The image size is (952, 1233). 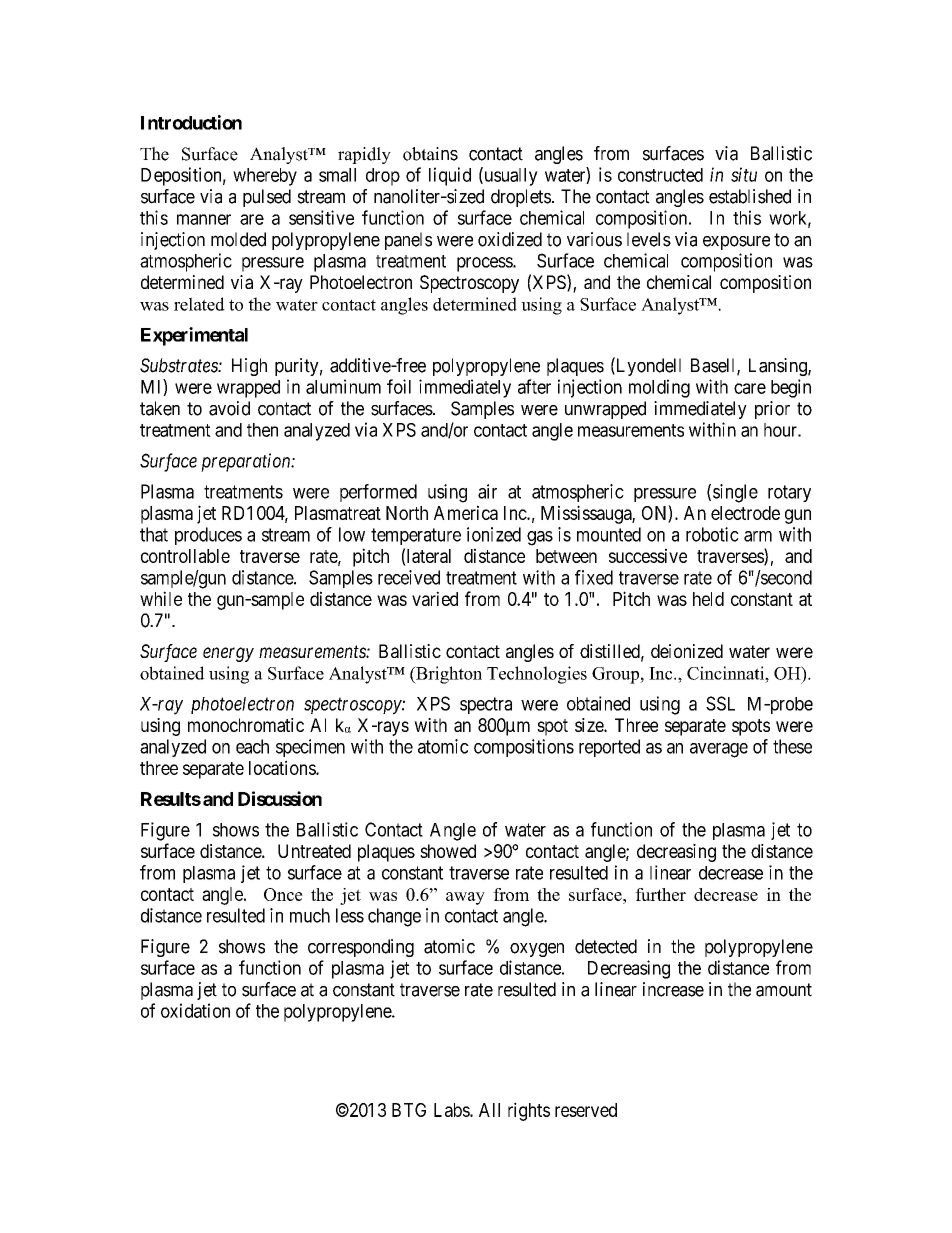 What do you see at coordinates (735, 493) in the document?
I see `single` at bounding box center [735, 493].
